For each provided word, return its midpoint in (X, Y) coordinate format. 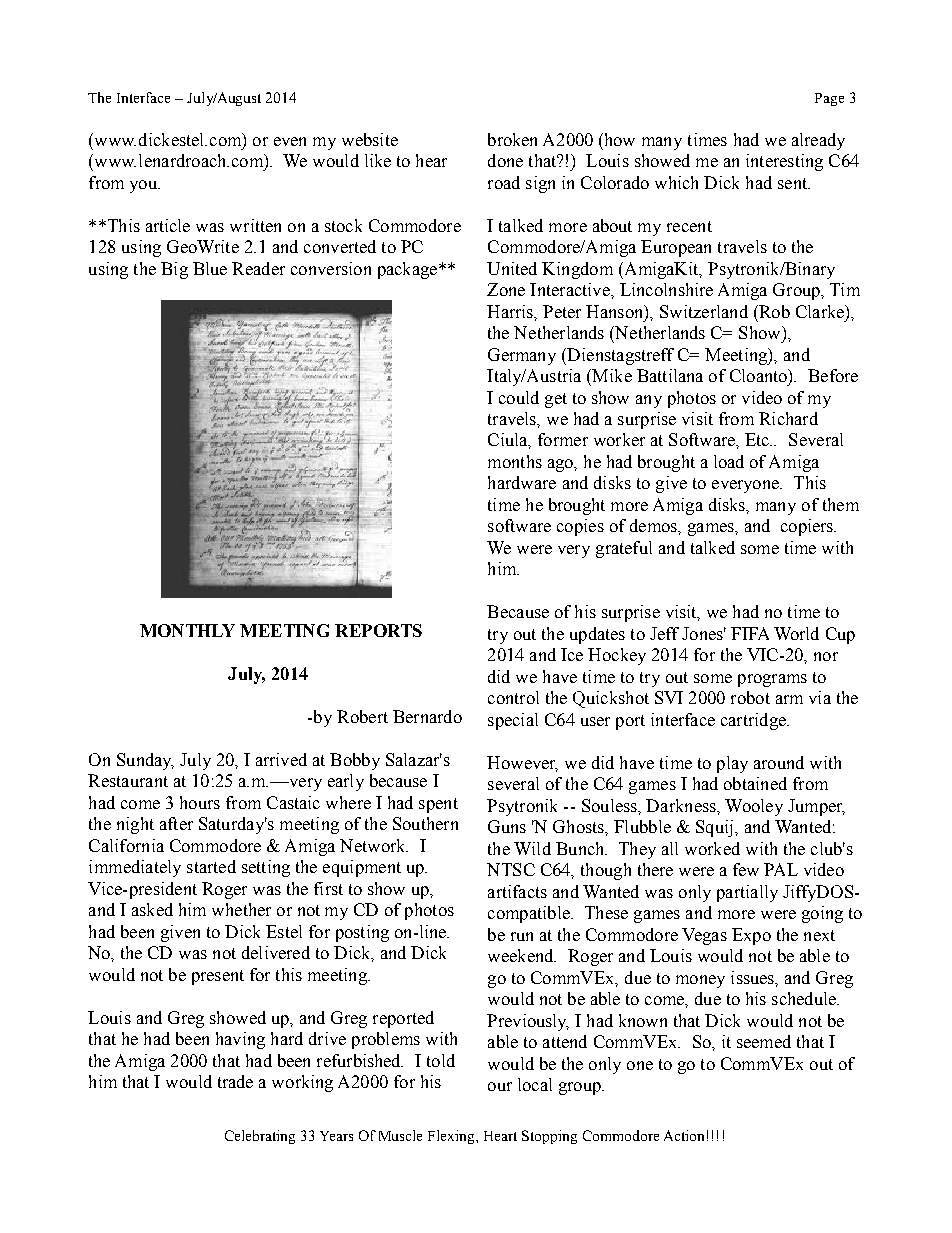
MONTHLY (187, 630)
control (513, 697)
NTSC (511, 869)
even (290, 141)
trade (235, 1081)
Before (833, 375)
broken (512, 139)
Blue (210, 268)
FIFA (750, 633)
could (519, 397)
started (211, 866)
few (746, 869)
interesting (784, 162)
